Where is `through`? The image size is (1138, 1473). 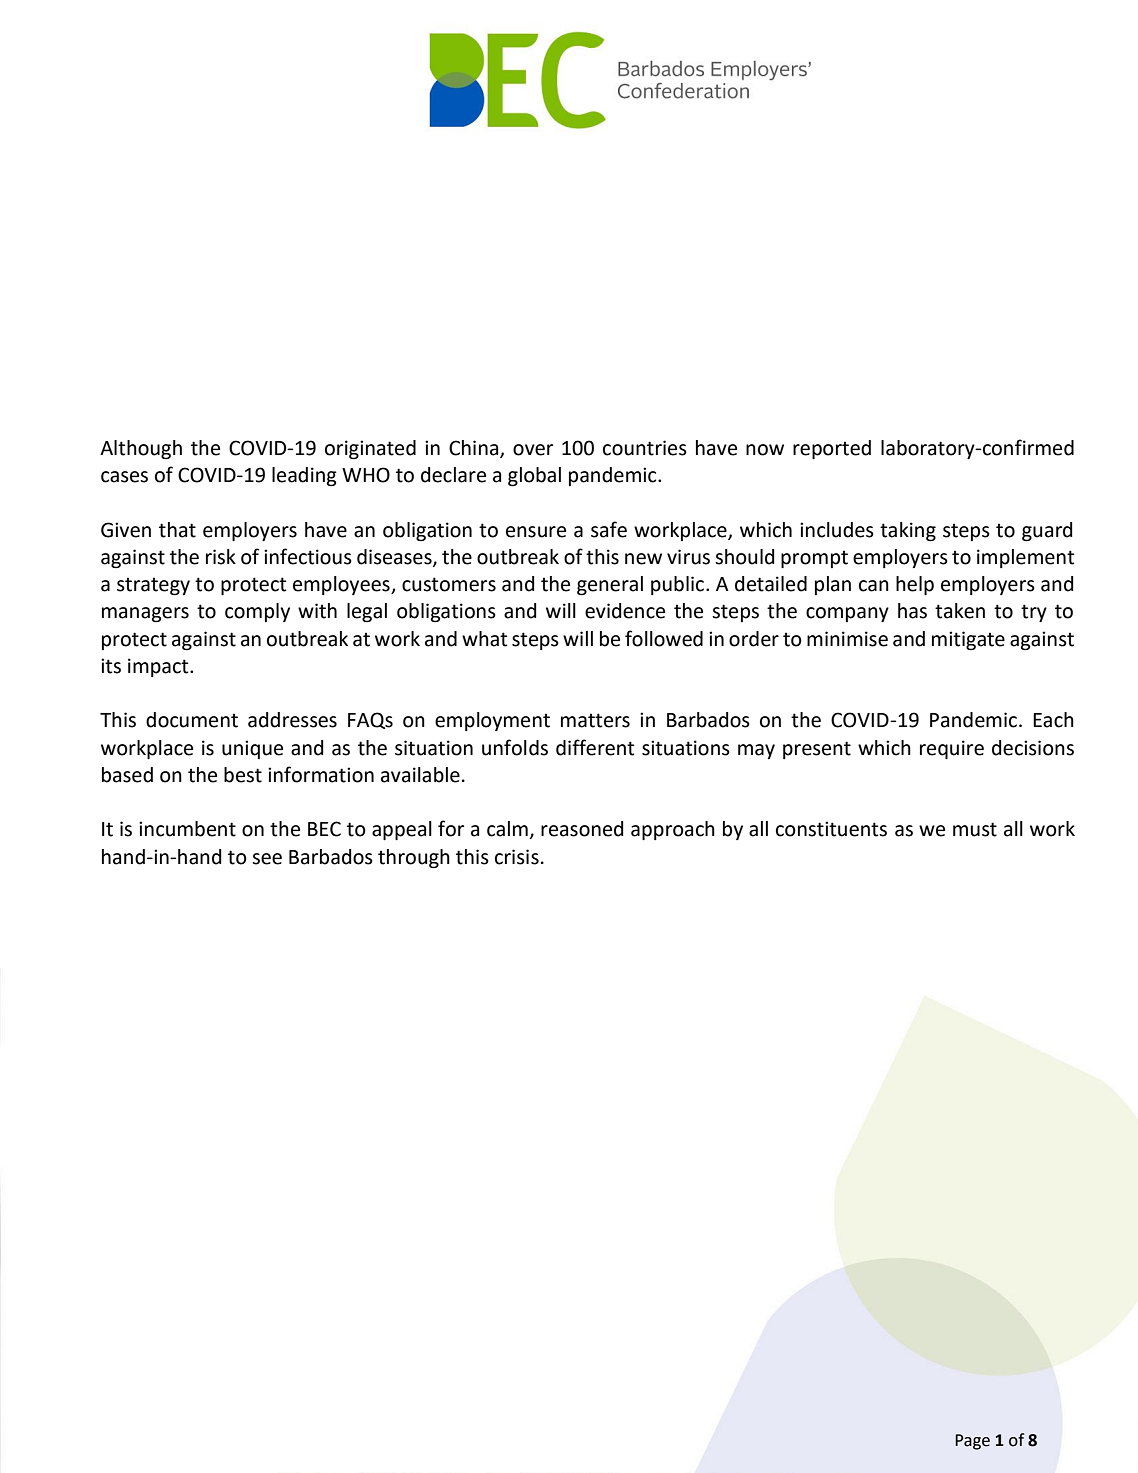
through is located at coordinates (414, 859).
